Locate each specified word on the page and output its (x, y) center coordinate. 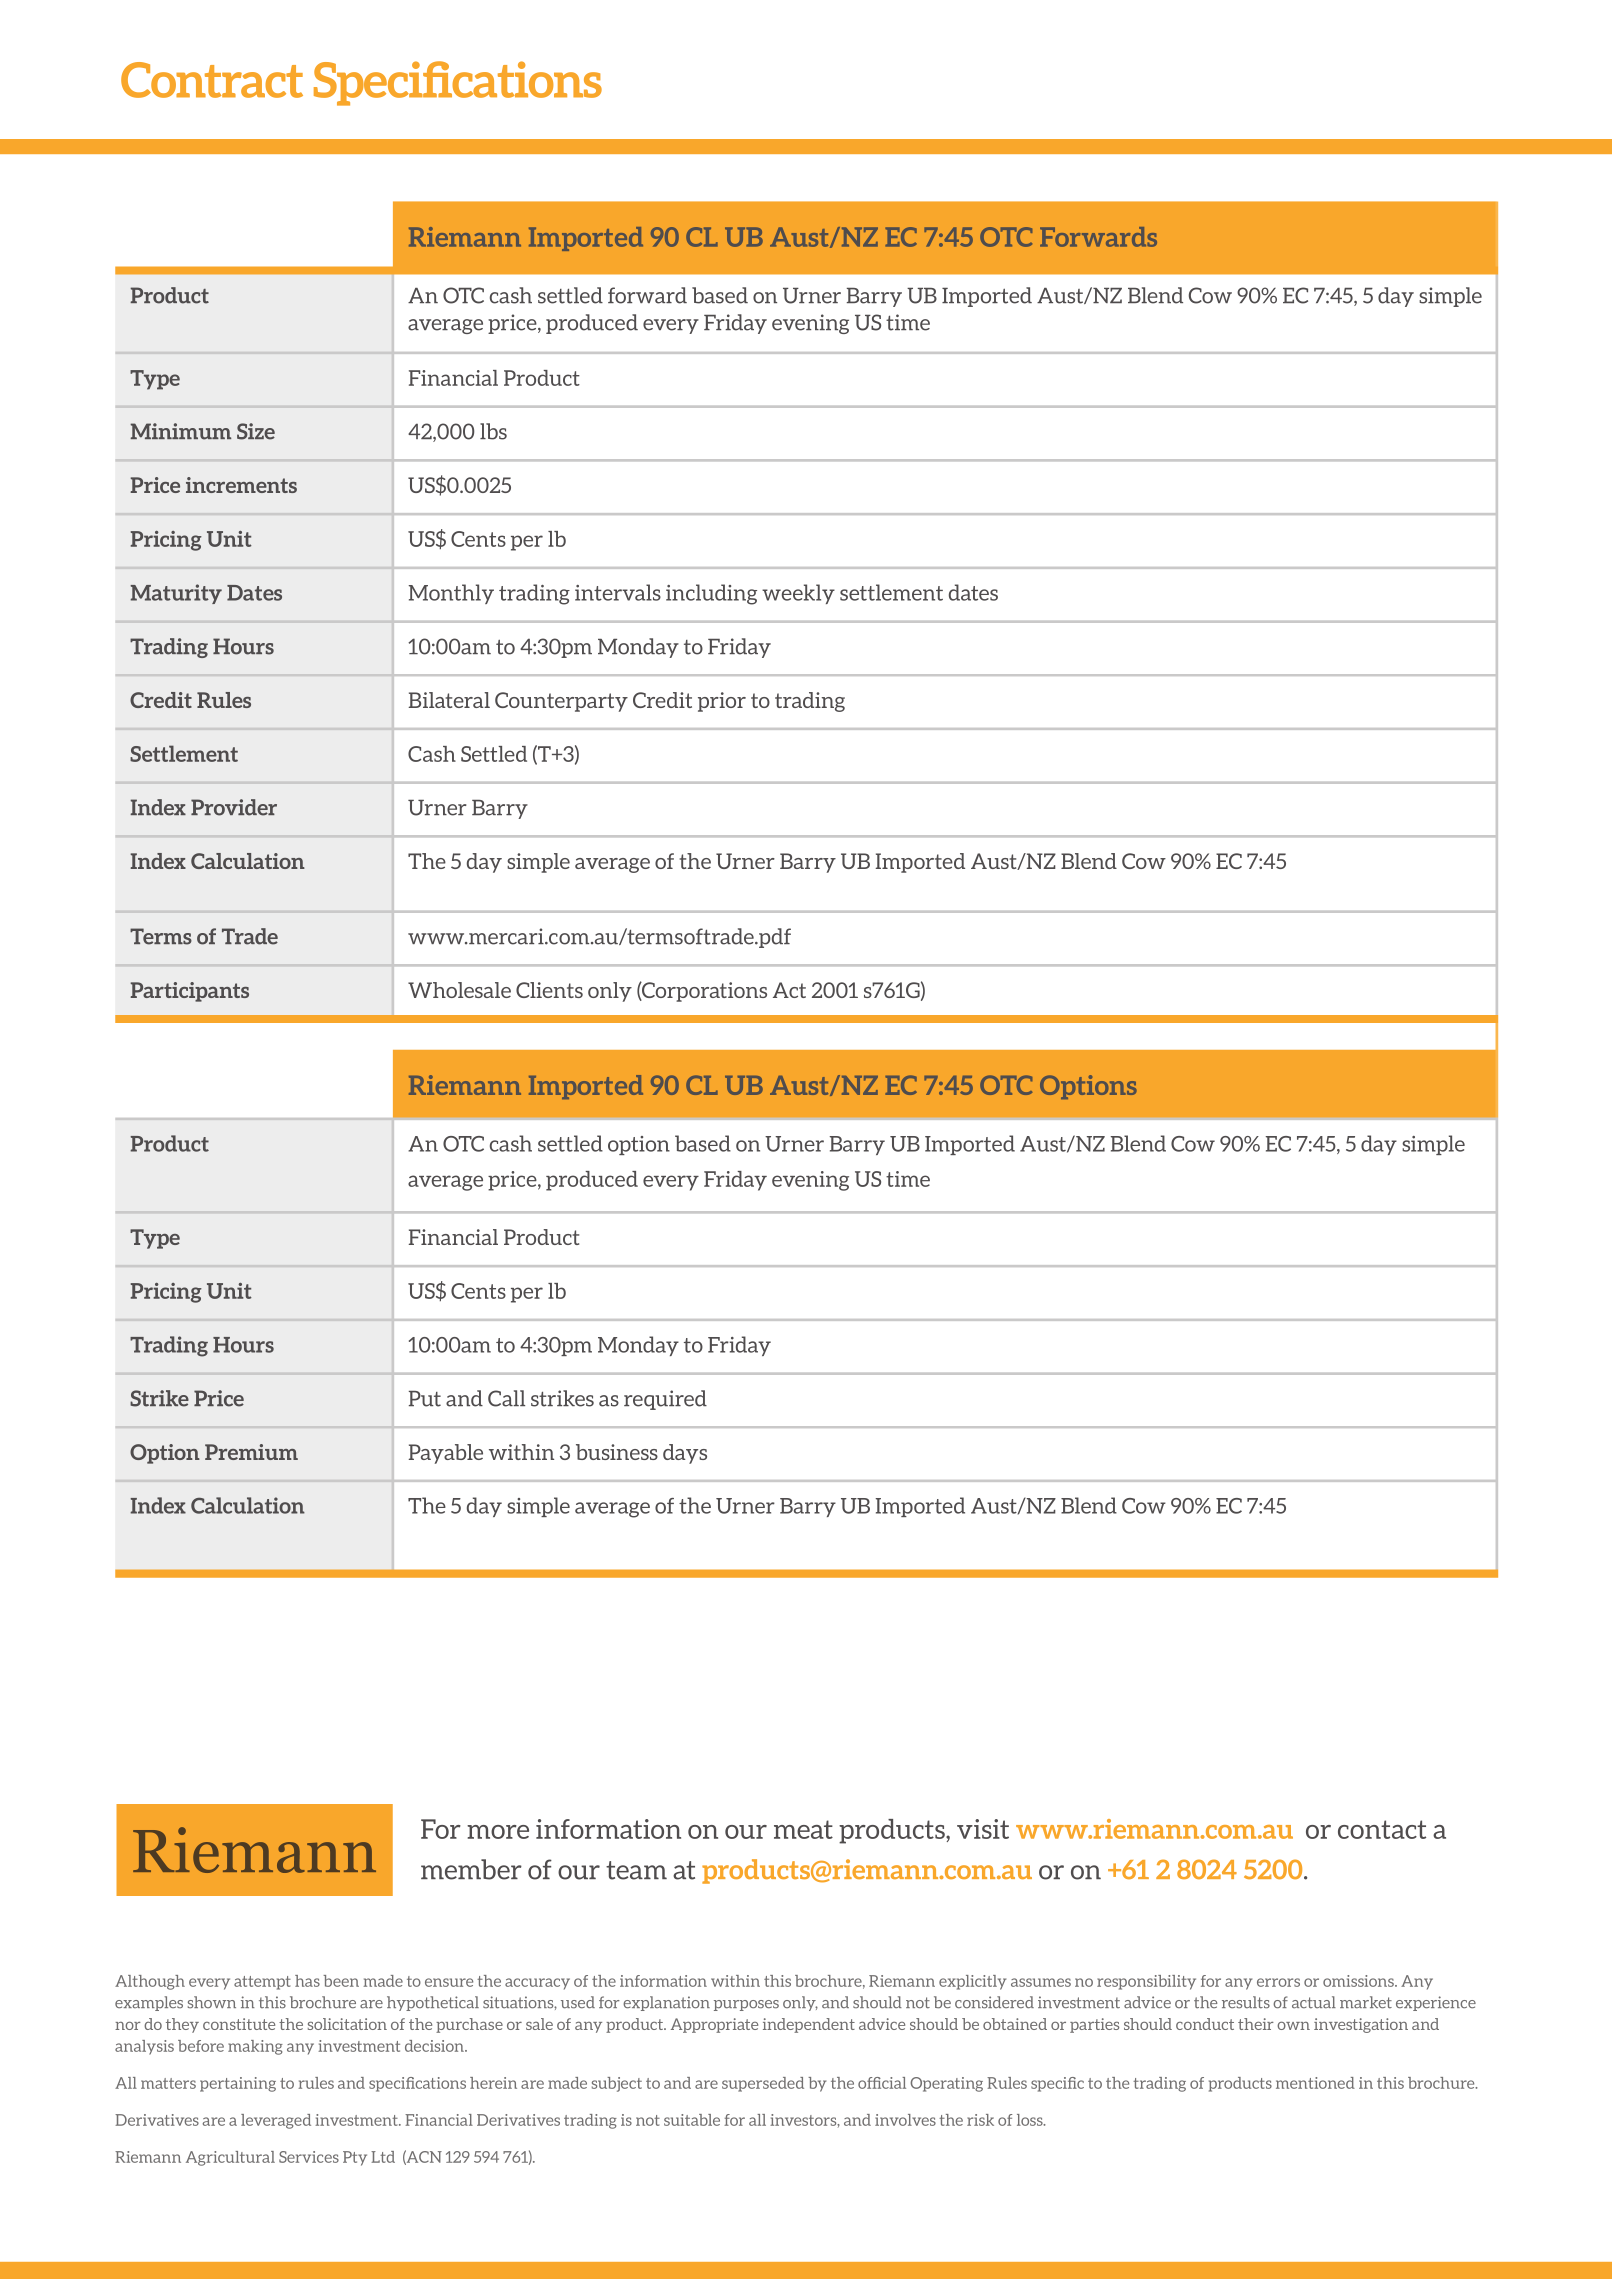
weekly (798, 594)
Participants (189, 992)
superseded (763, 2084)
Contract (212, 80)
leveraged (276, 2121)
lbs (493, 431)
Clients (549, 990)
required (665, 1400)
